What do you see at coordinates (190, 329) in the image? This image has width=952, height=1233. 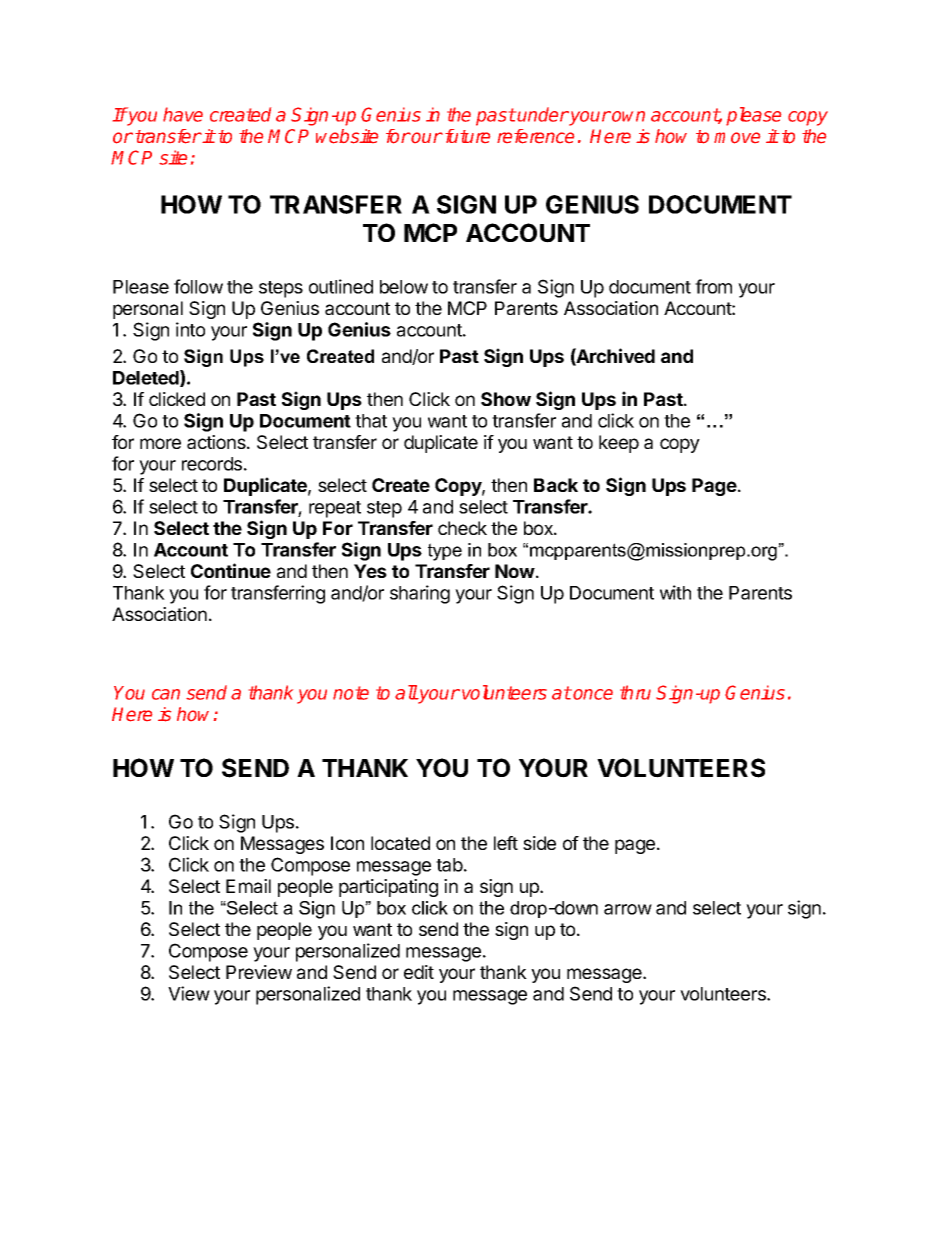 I see `into` at bounding box center [190, 329].
